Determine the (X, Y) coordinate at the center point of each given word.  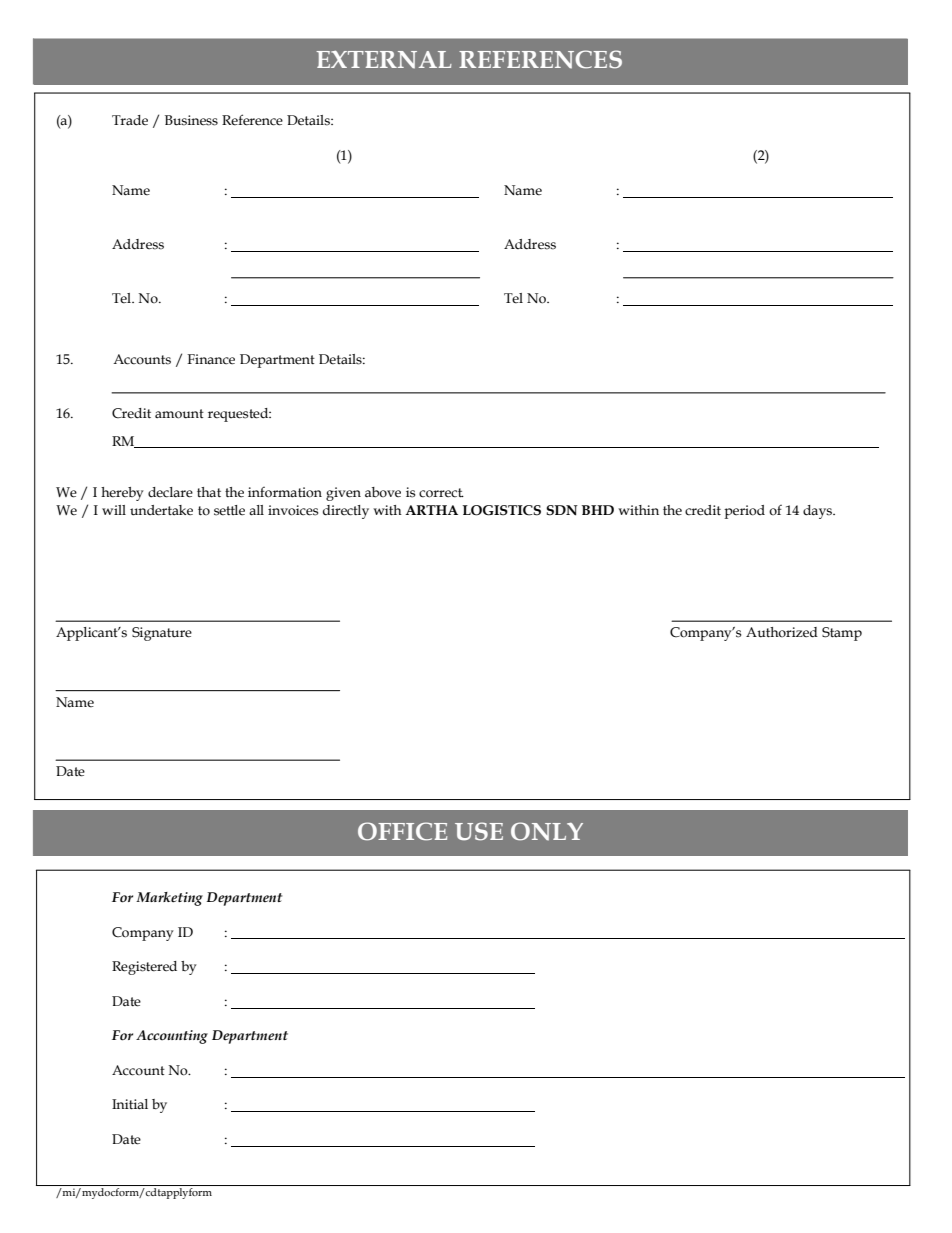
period (744, 512)
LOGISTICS (502, 510)
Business (191, 120)
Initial (130, 1104)
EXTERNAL (384, 60)
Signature (162, 634)
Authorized (782, 632)
